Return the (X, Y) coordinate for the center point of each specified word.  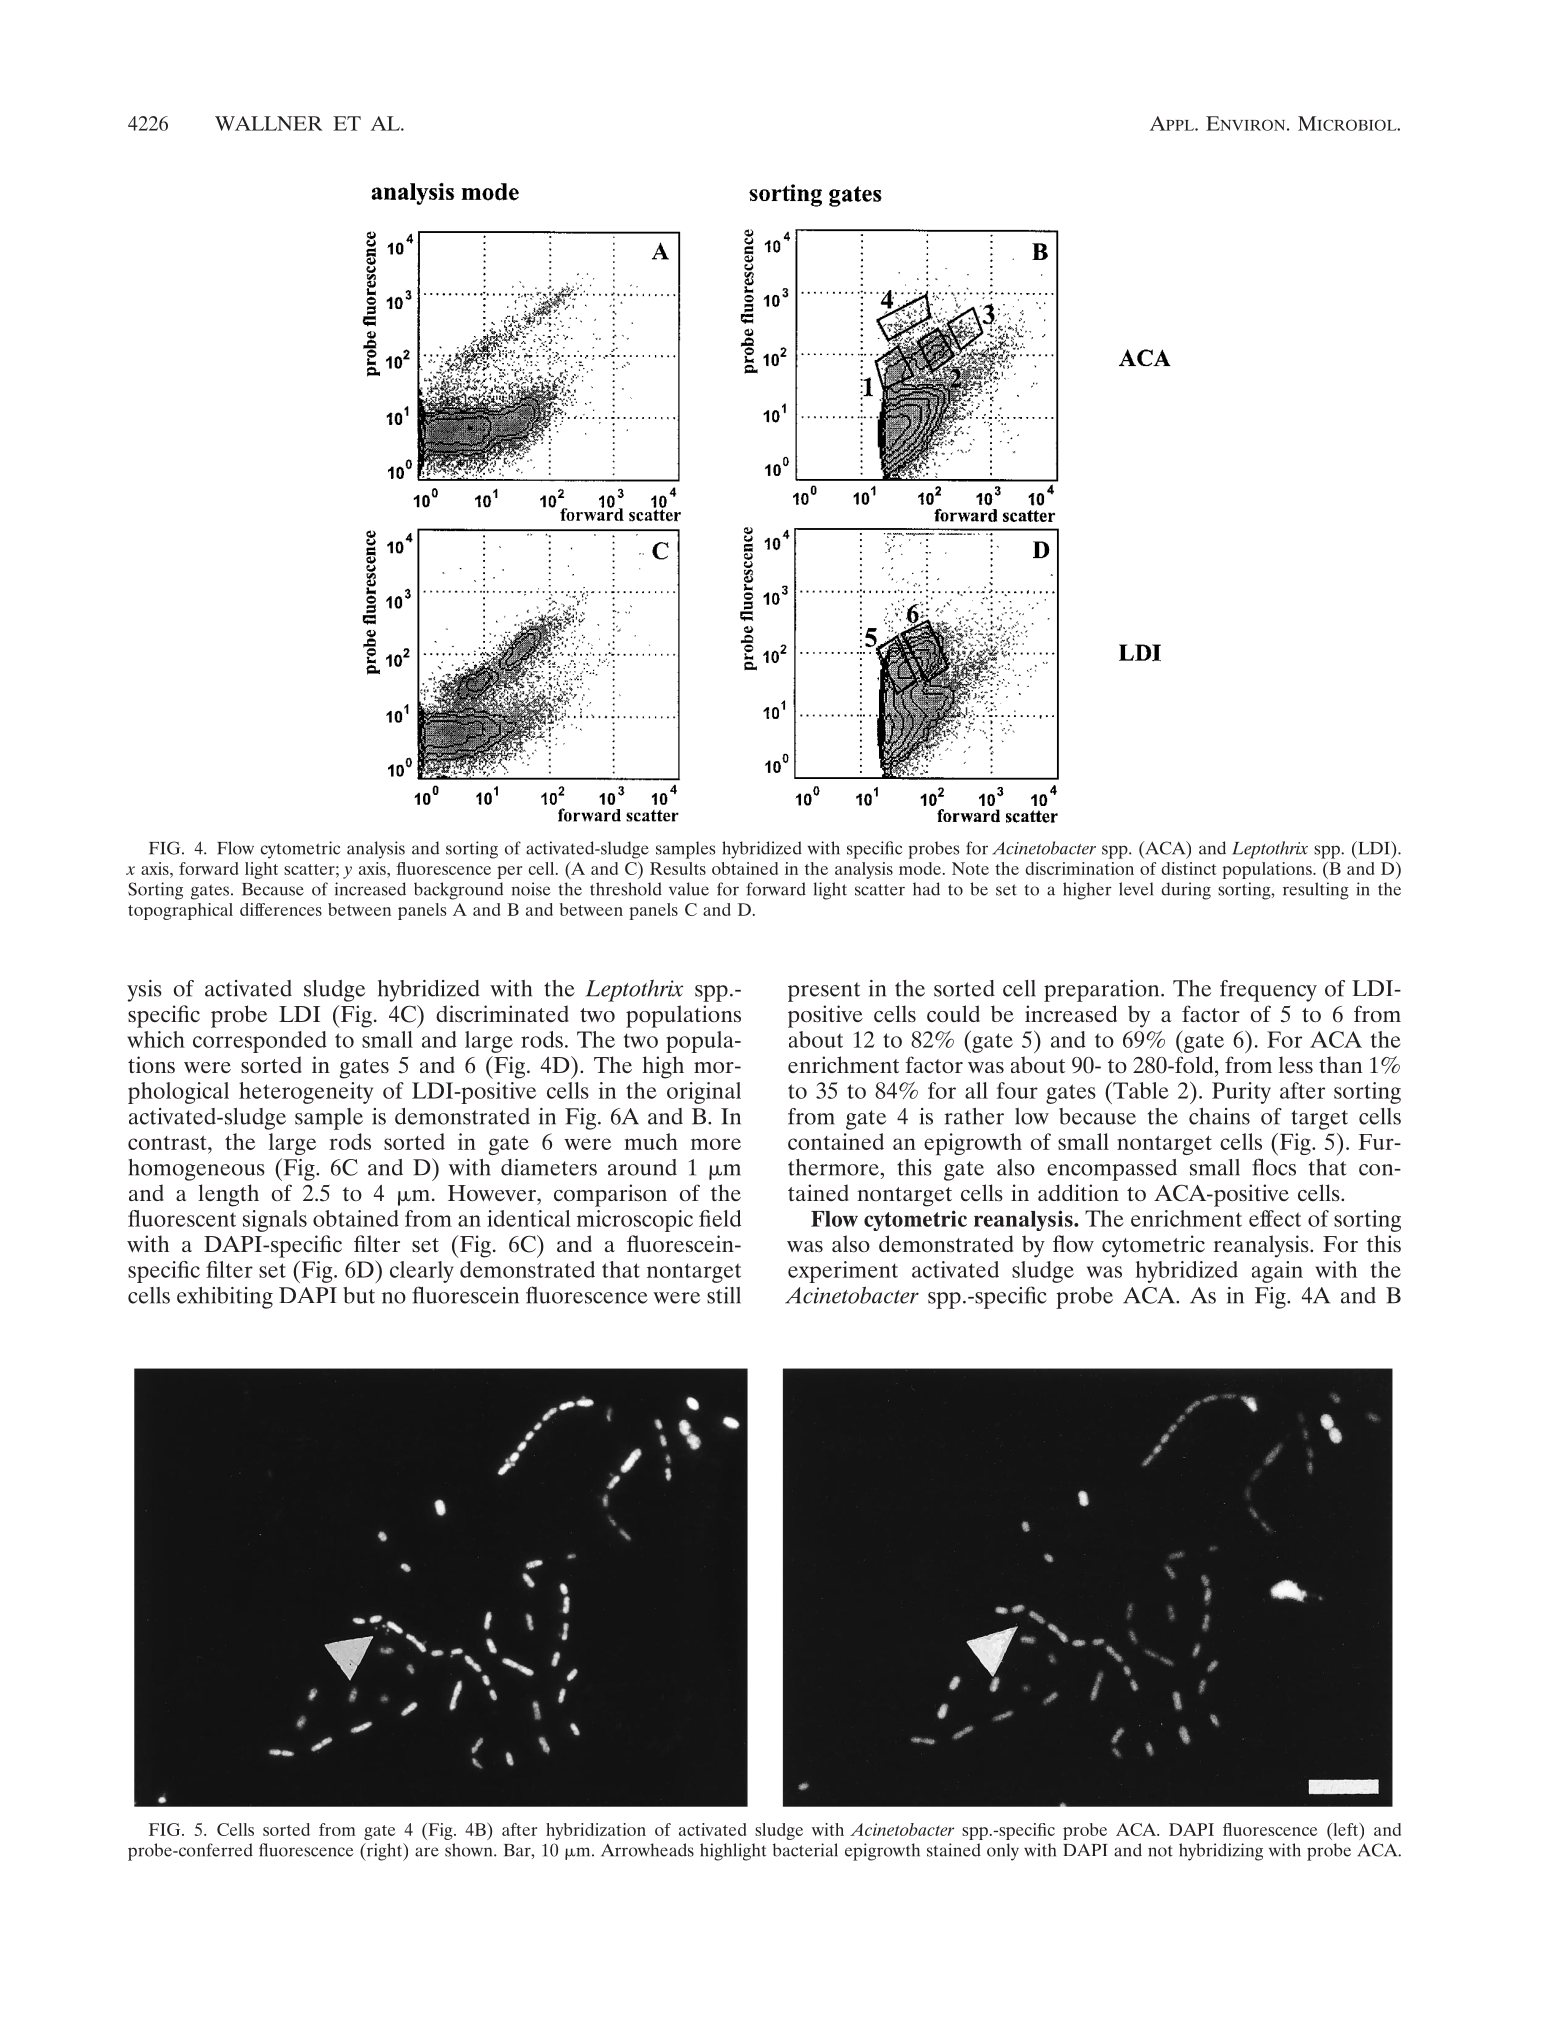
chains (1219, 1116)
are (427, 1852)
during (1186, 891)
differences (281, 909)
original (704, 1093)
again (1277, 1272)
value (689, 889)
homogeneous (196, 1170)
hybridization (596, 1831)
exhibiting (225, 1298)
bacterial (805, 1850)
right (384, 1852)
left (1346, 1829)
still (724, 1295)
